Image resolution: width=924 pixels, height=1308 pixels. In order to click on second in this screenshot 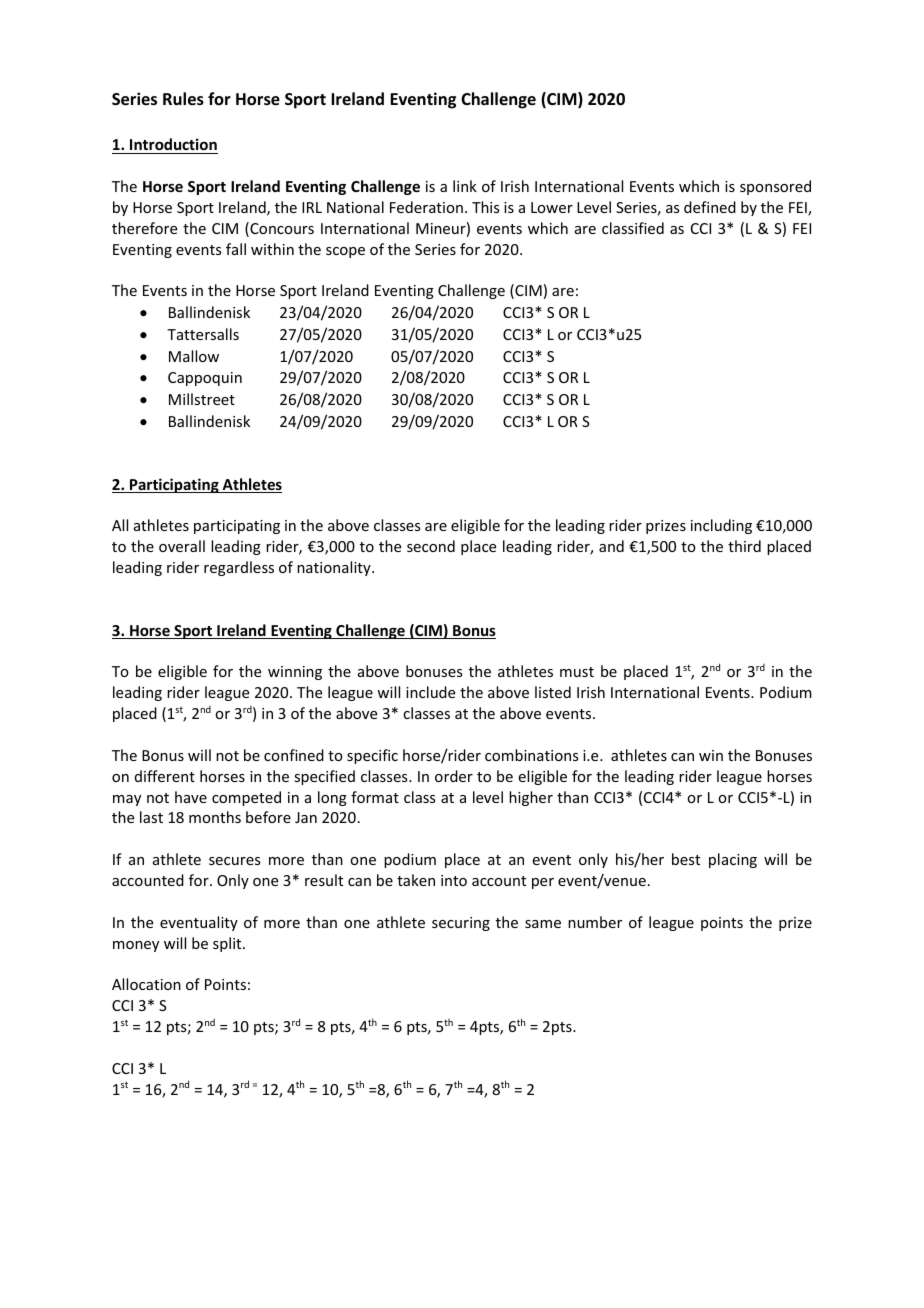, I will do `click(431, 546)`.
